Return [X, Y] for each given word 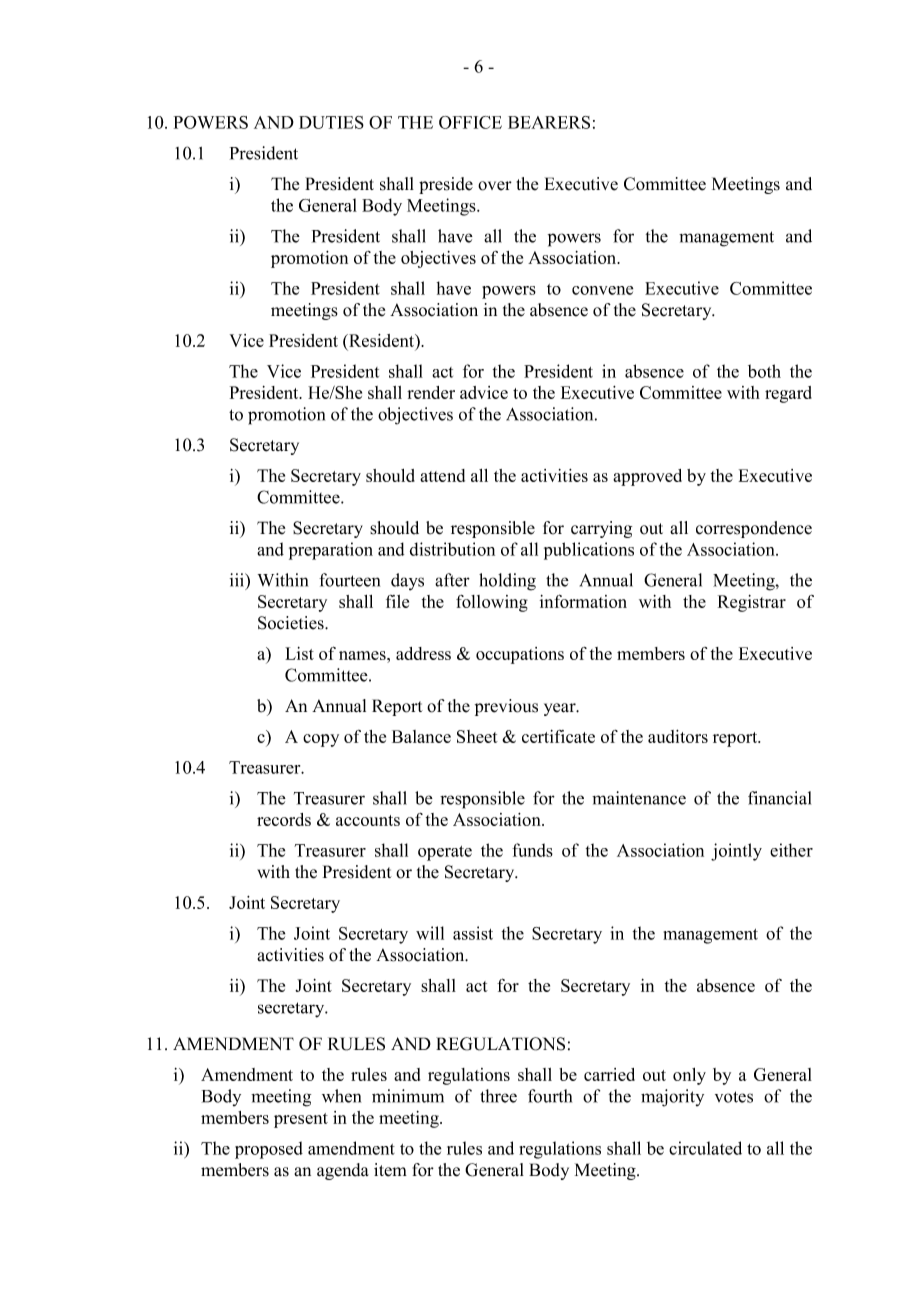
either [791, 850]
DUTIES [331, 122]
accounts [368, 820]
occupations [520, 655]
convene [602, 290]
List [299, 653]
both [764, 371]
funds [532, 850]
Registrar [752, 603]
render [431, 392]
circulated [705, 1148]
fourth [550, 1096]
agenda [343, 1171]
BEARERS [549, 122]
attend [442, 475]
